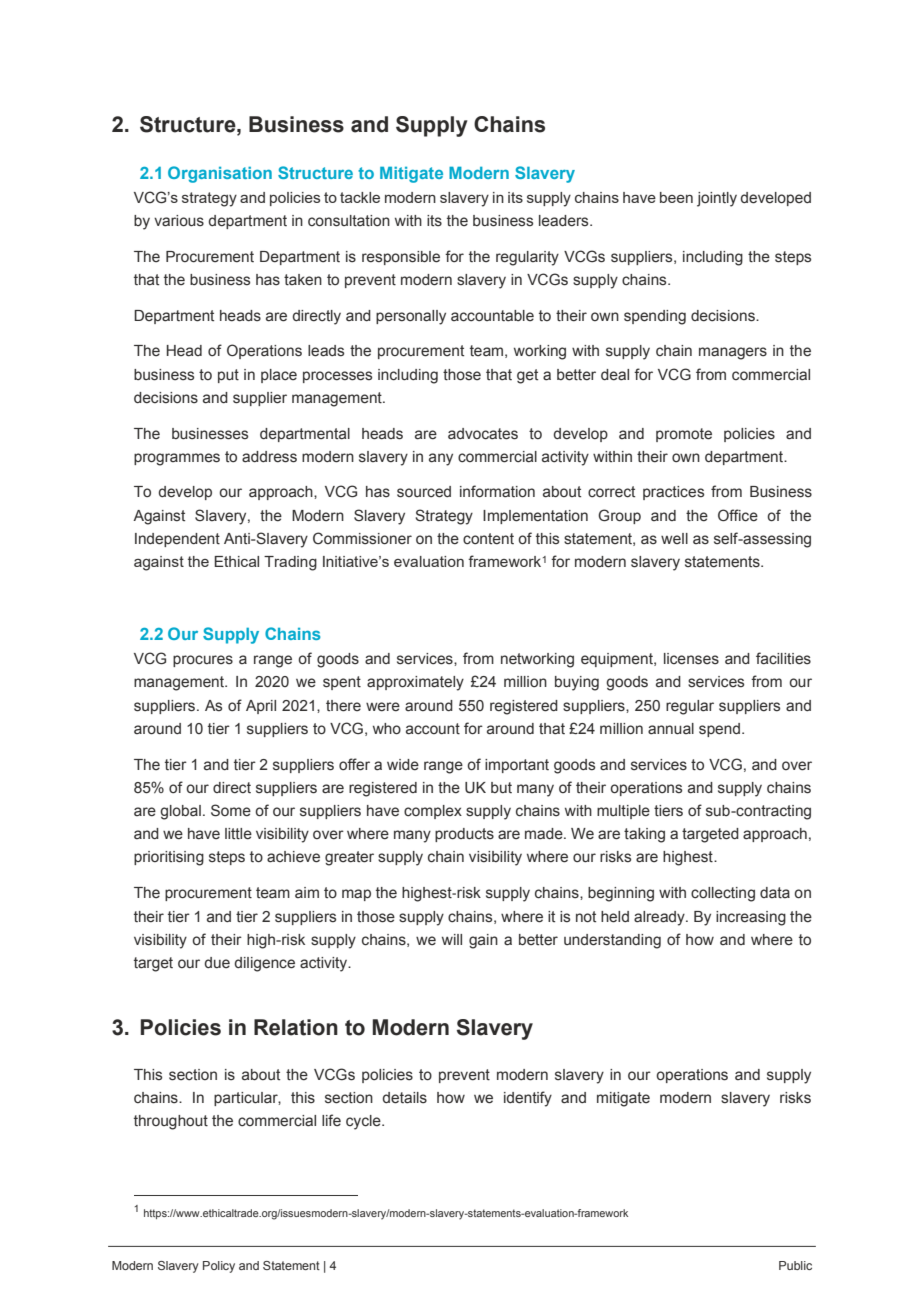 This page has width=924, height=1308. What do you see at coordinates (434, 221) in the page?
I see `its` at bounding box center [434, 221].
